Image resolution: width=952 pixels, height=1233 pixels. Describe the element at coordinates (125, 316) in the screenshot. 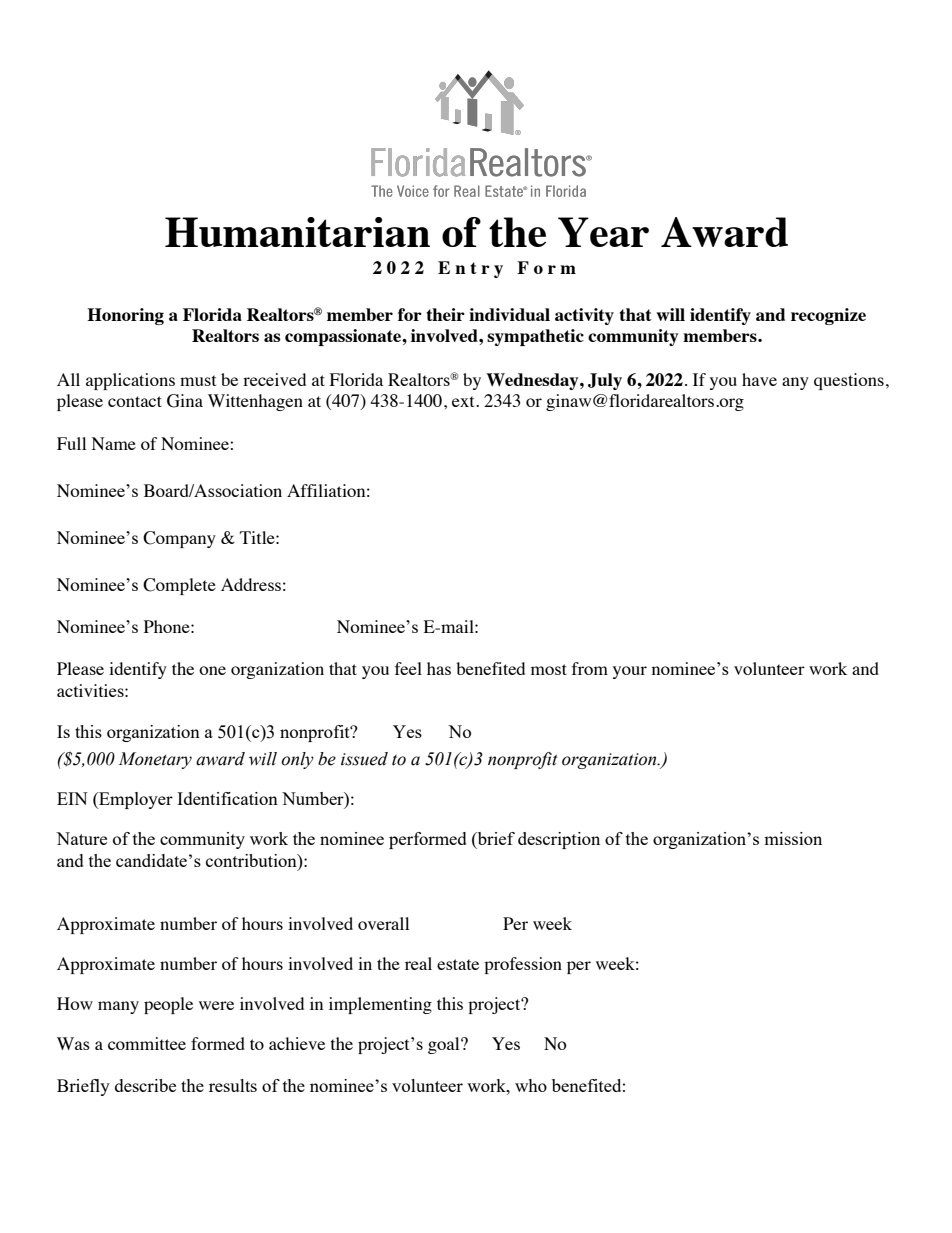

I see `Honoring` at that location.
